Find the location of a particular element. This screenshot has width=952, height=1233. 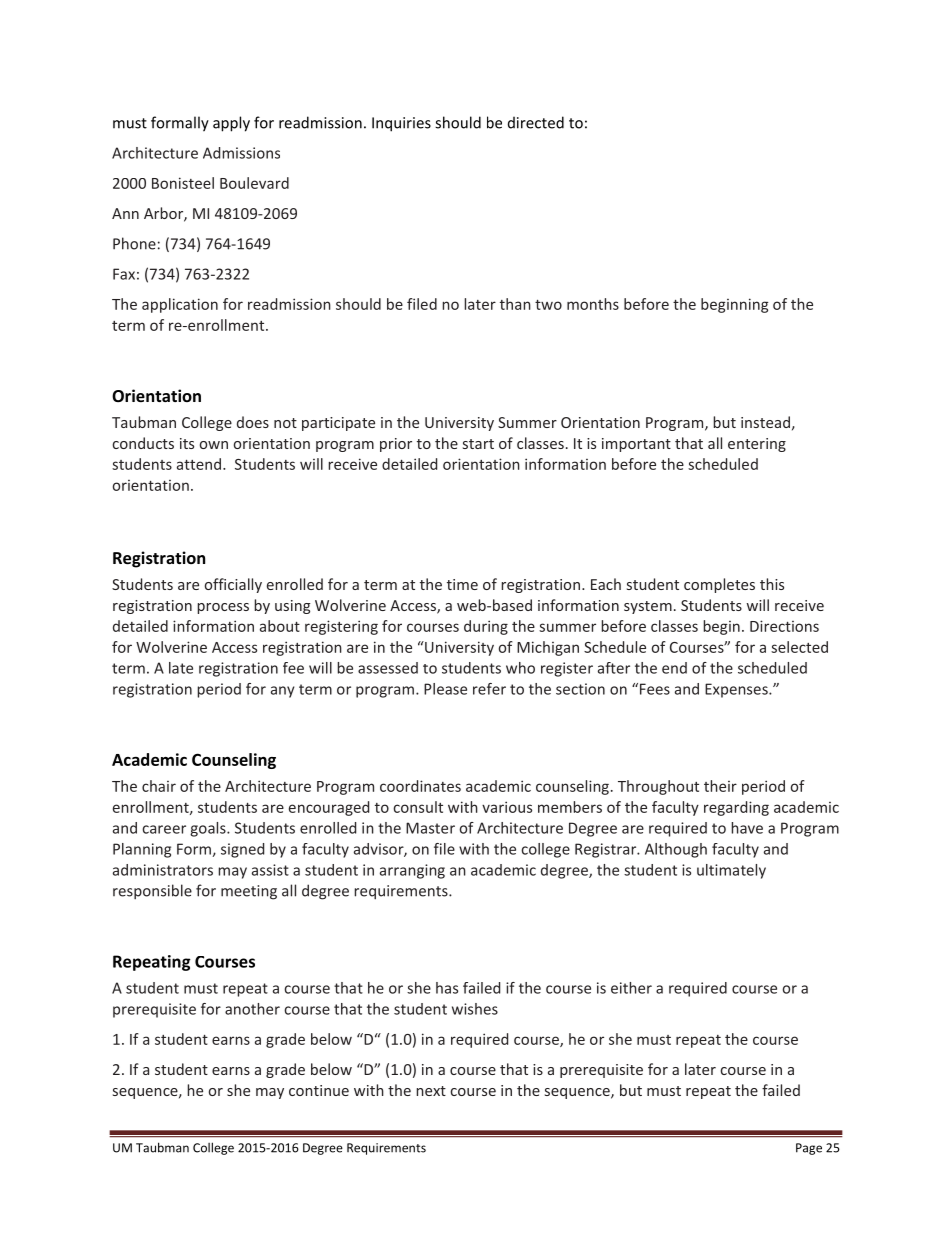

does is located at coordinates (253, 422).
